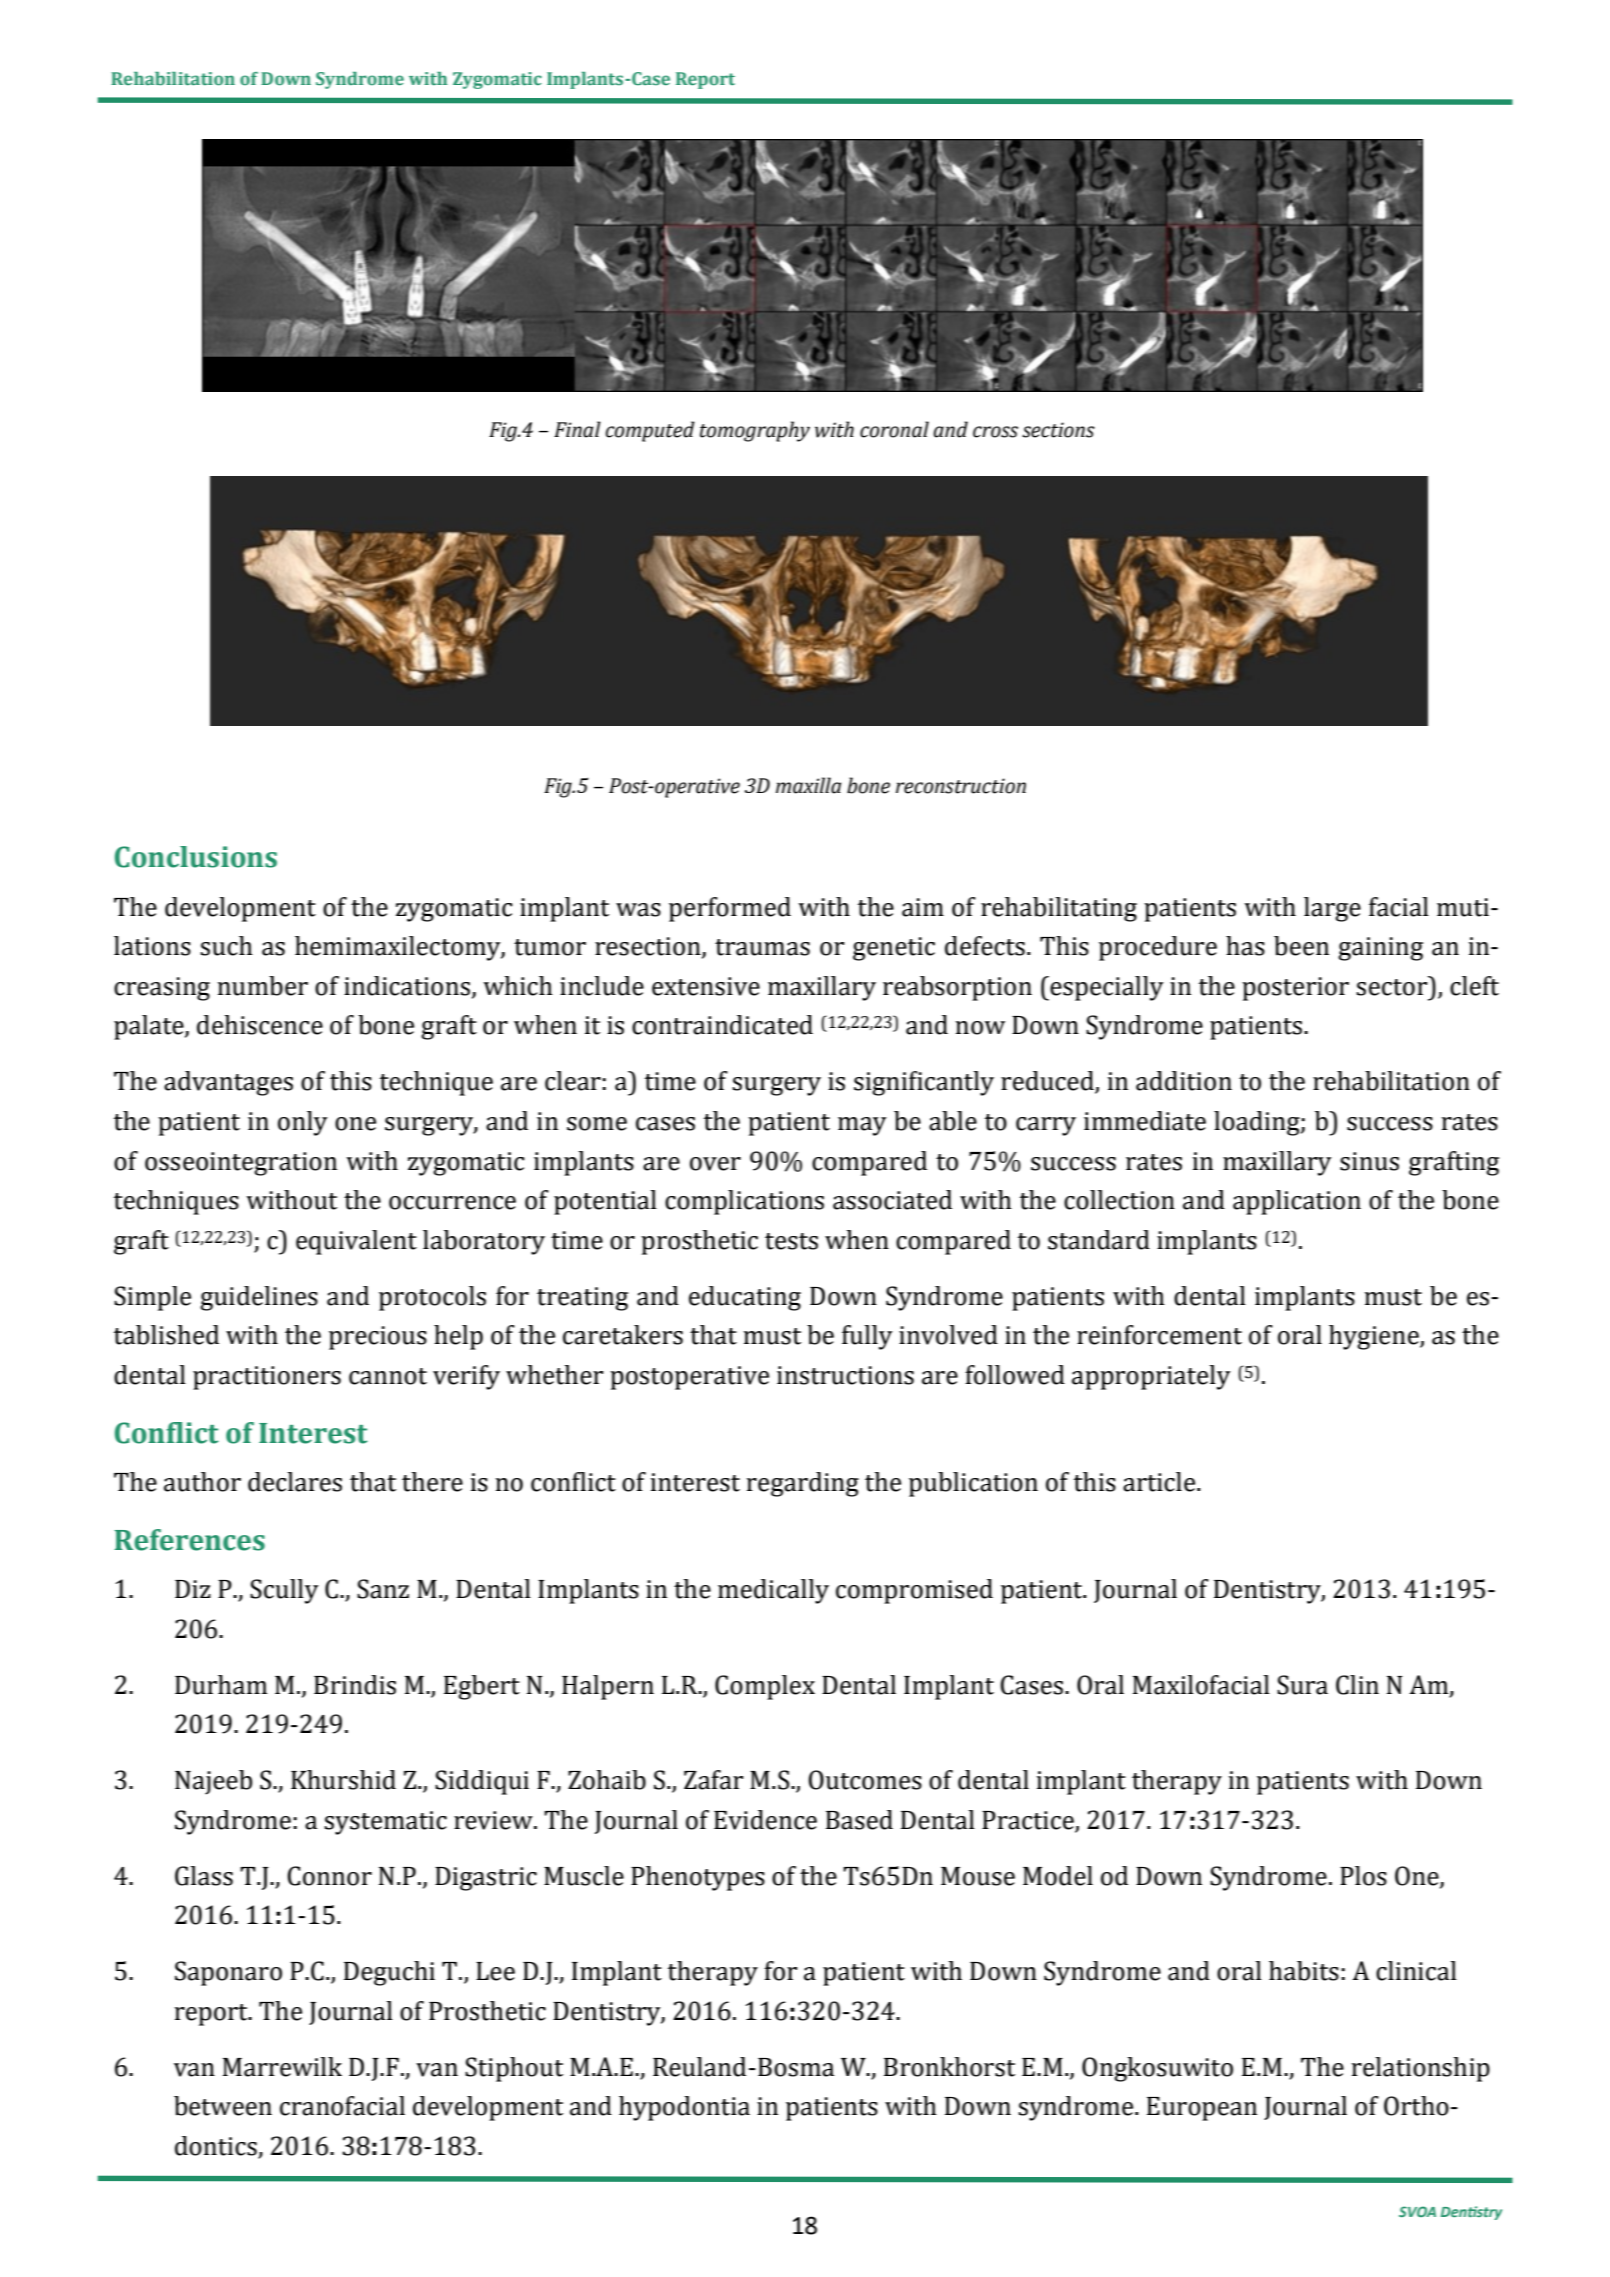  Describe the element at coordinates (1393, 986) in the image. I see `sector` at that location.
